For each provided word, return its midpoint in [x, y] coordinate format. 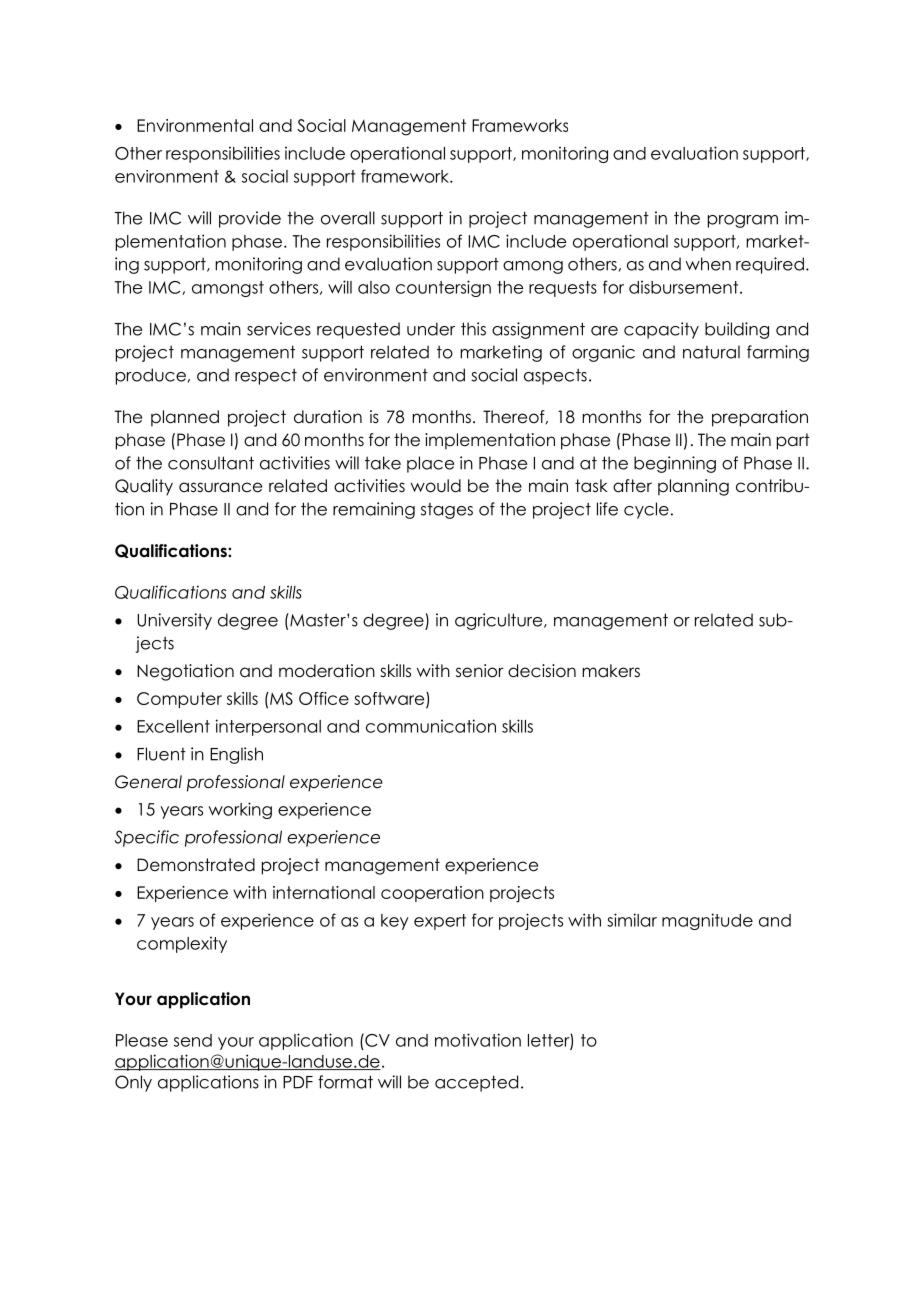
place [430, 464]
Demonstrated [196, 865]
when [708, 264]
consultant [211, 463]
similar [632, 920]
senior [479, 671]
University [174, 621]
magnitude [707, 921]
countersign [443, 288]
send [193, 1040]
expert [440, 922]
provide [250, 219]
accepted [476, 1083]
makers [611, 671]
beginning [675, 464]
